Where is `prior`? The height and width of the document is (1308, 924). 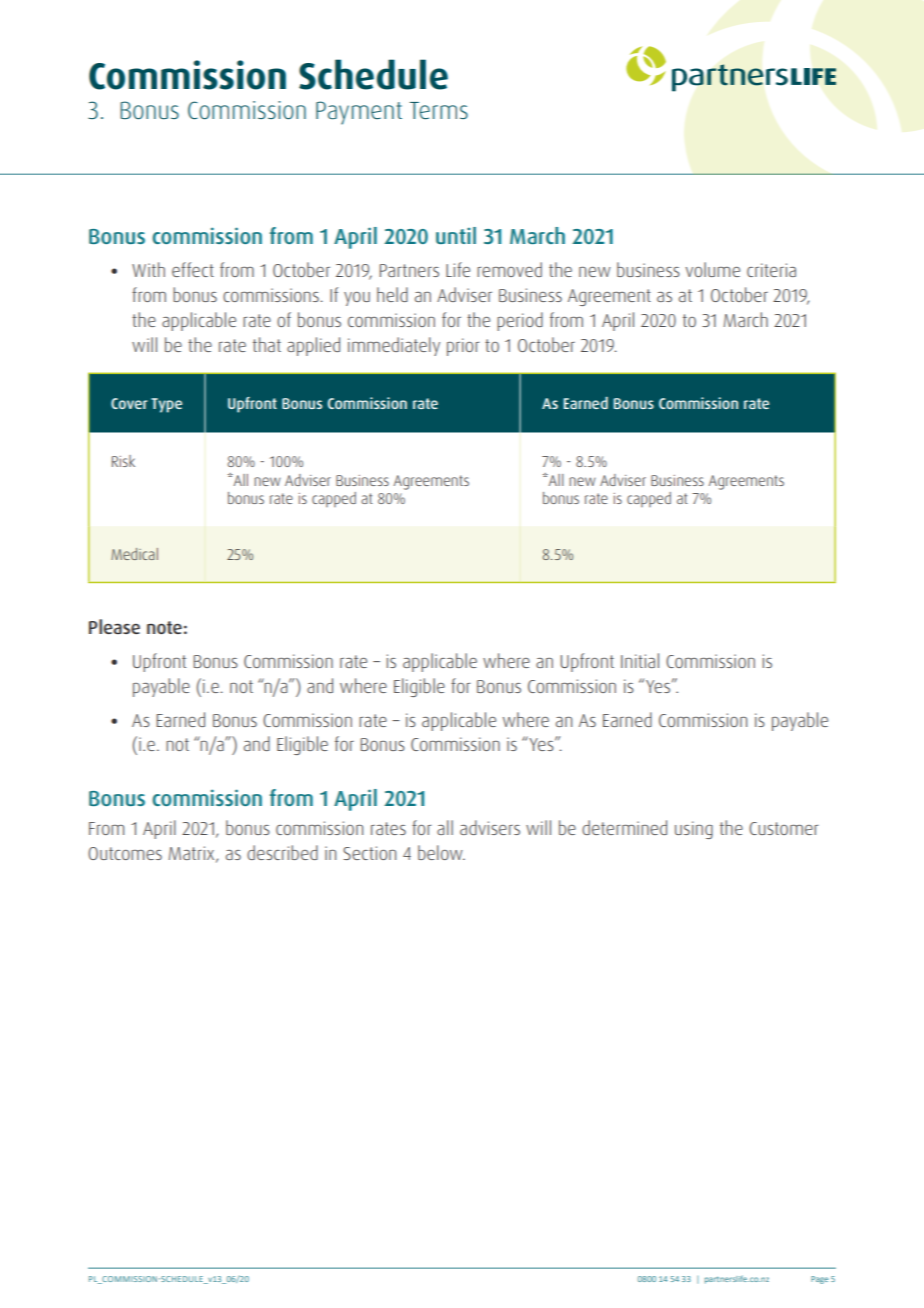 prior is located at coordinates (463, 347).
